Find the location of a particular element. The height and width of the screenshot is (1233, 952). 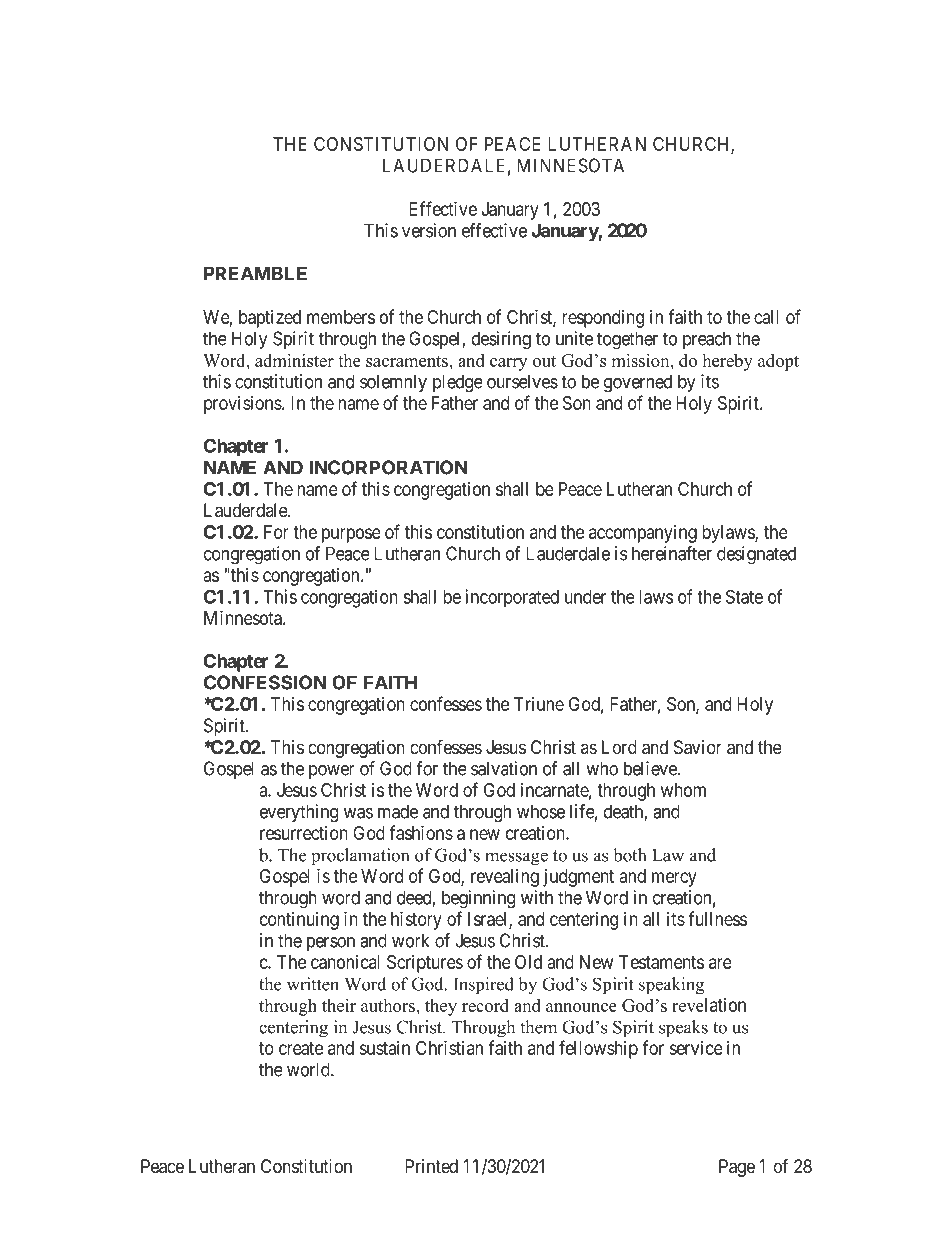

world is located at coordinates (309, 1069).
